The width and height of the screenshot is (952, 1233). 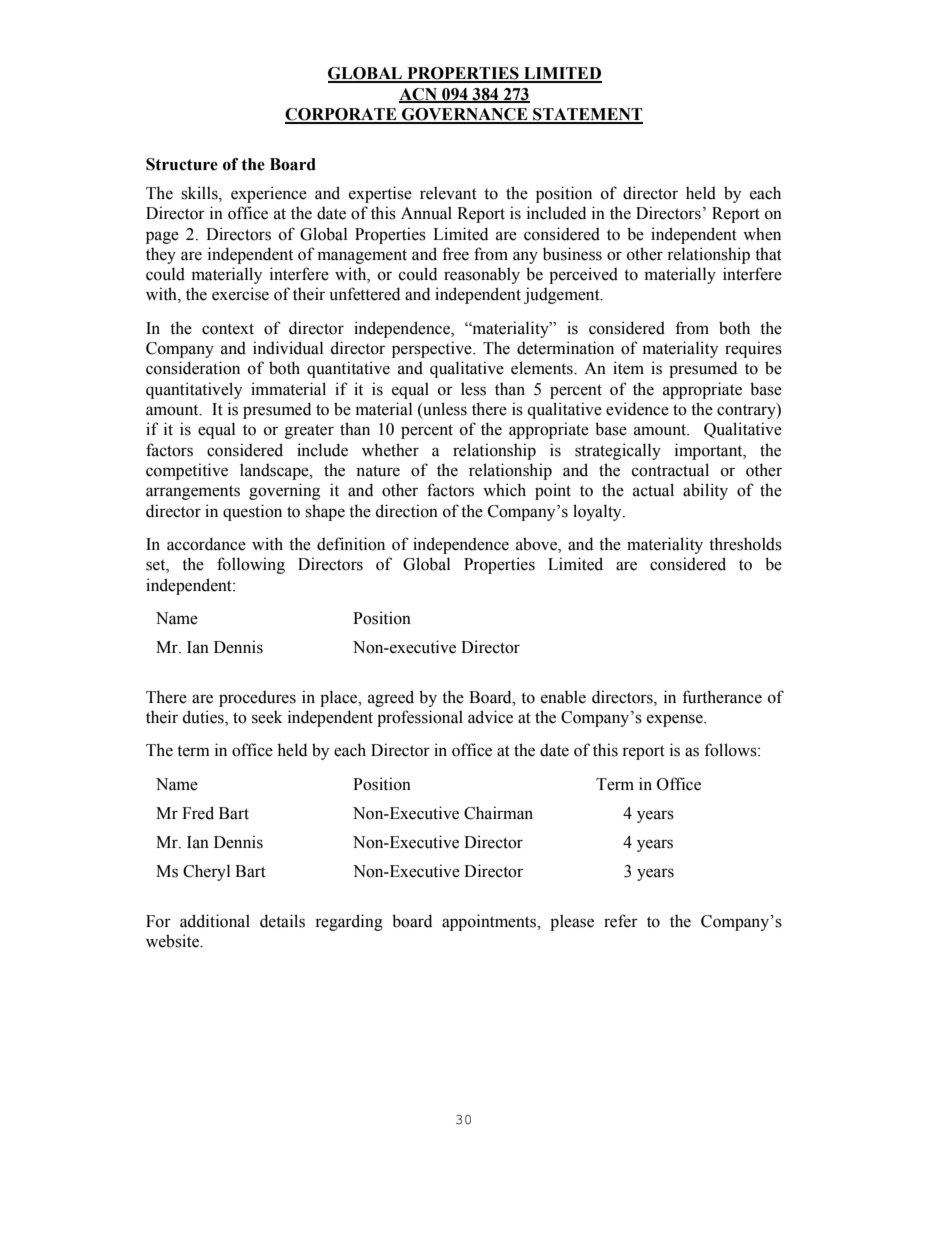 I want to click on that, so click(x=768, y=254).
